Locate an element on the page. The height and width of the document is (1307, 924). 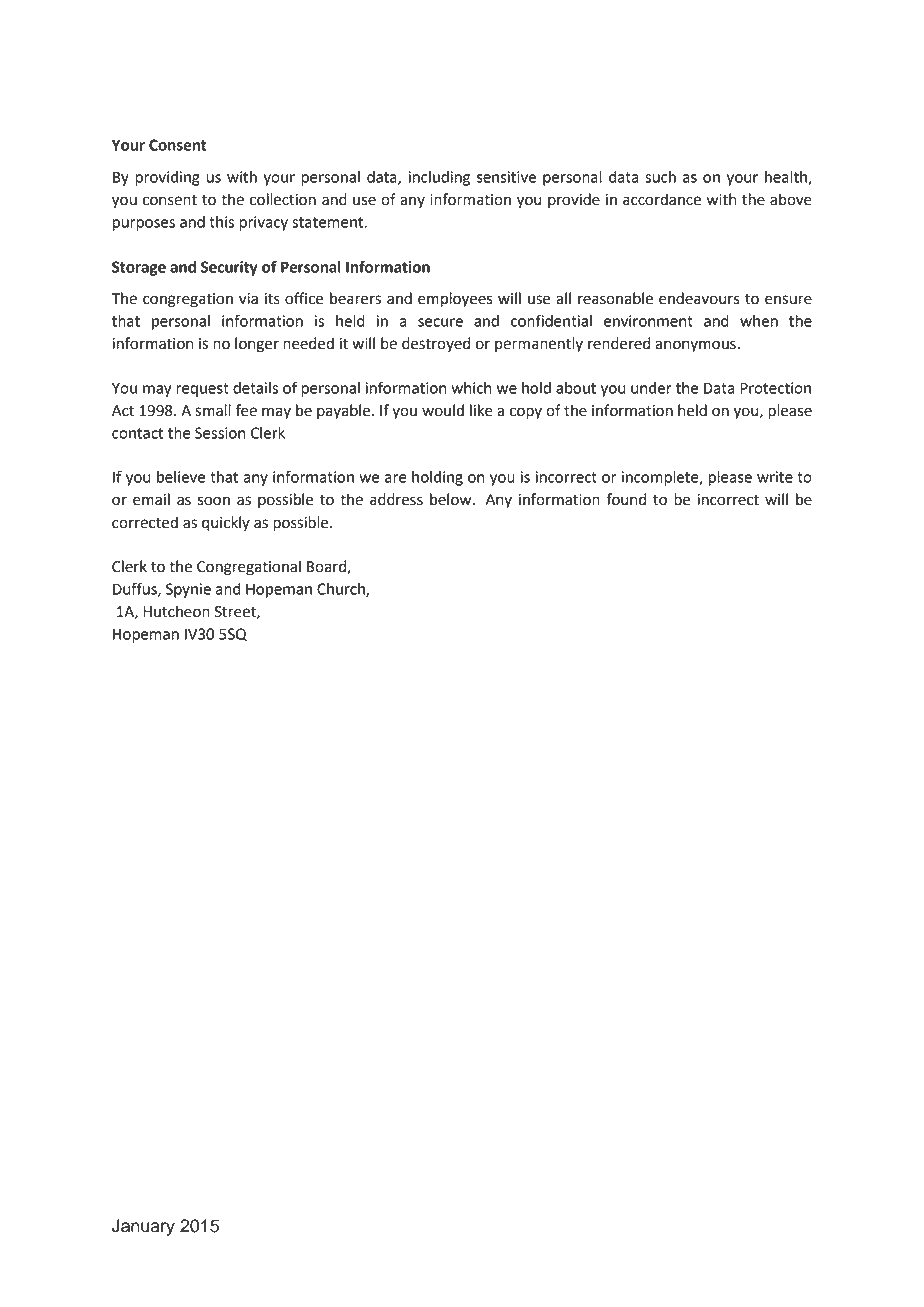
January is located at coordinates (143, 1227).
